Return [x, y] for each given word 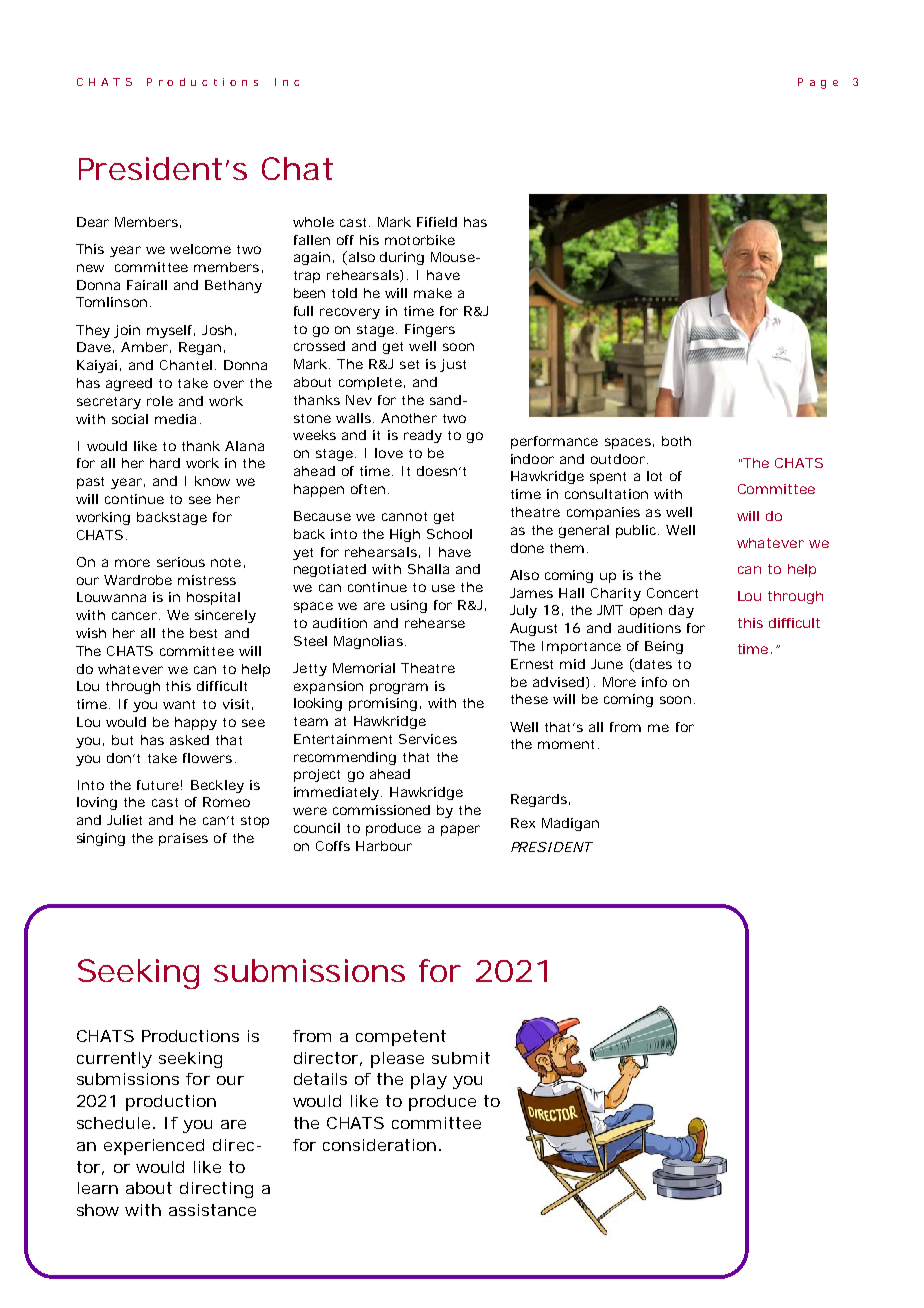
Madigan [570, 824]
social [130, 419]
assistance [212, 1210]
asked [189, 740]
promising [385, 704]
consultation [606, 494]
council [317, 828]
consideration [382, 1145]
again [314, 258]
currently [114, 1060]
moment [568, 744]
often [370, 489]
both [676, 441]
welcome [200, 249]
